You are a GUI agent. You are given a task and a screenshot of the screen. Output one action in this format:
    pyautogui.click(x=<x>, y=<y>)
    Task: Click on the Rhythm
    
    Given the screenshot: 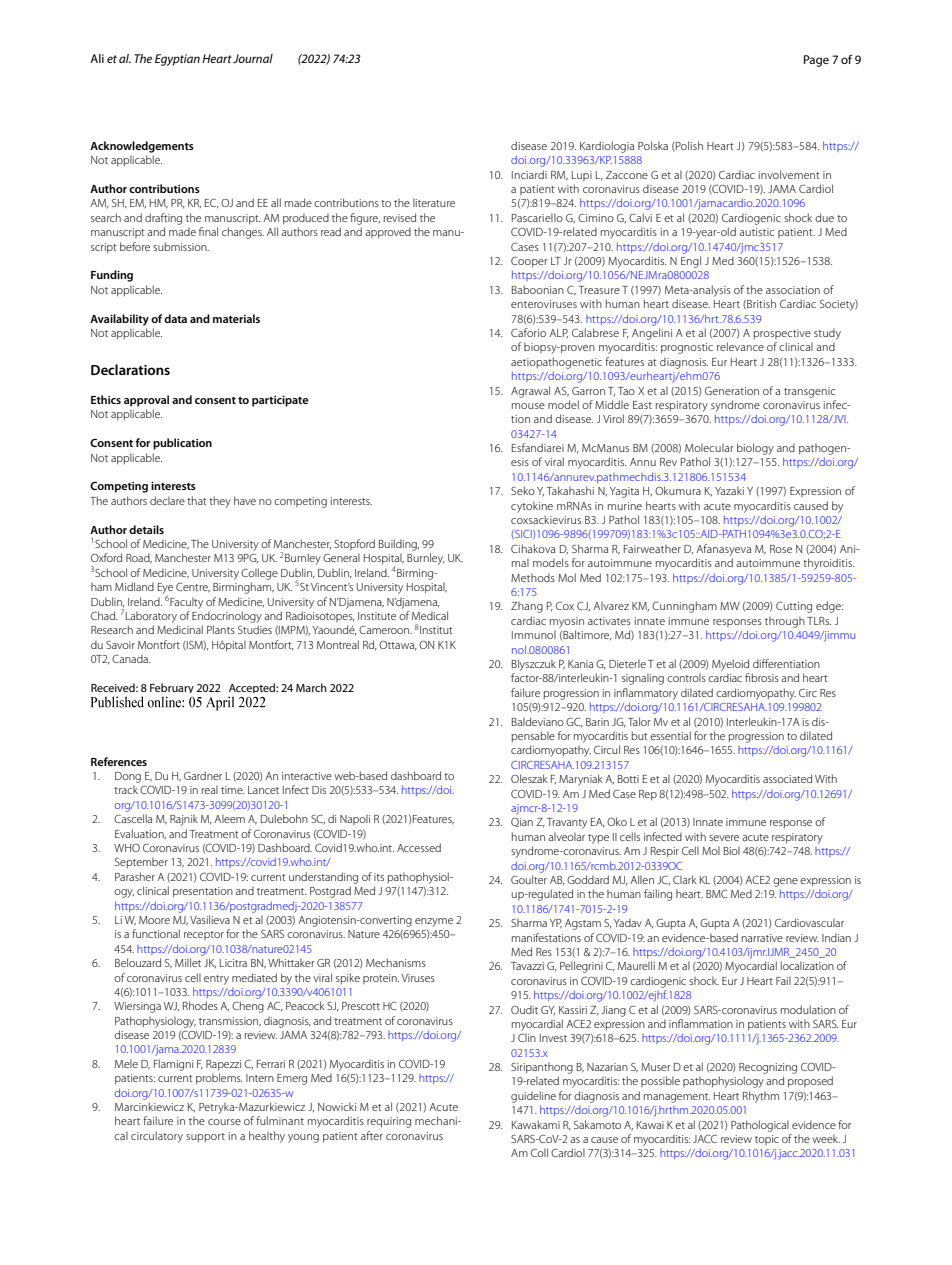 What is the action you would take?
    pyautogui.click(x=761, y=1097)
